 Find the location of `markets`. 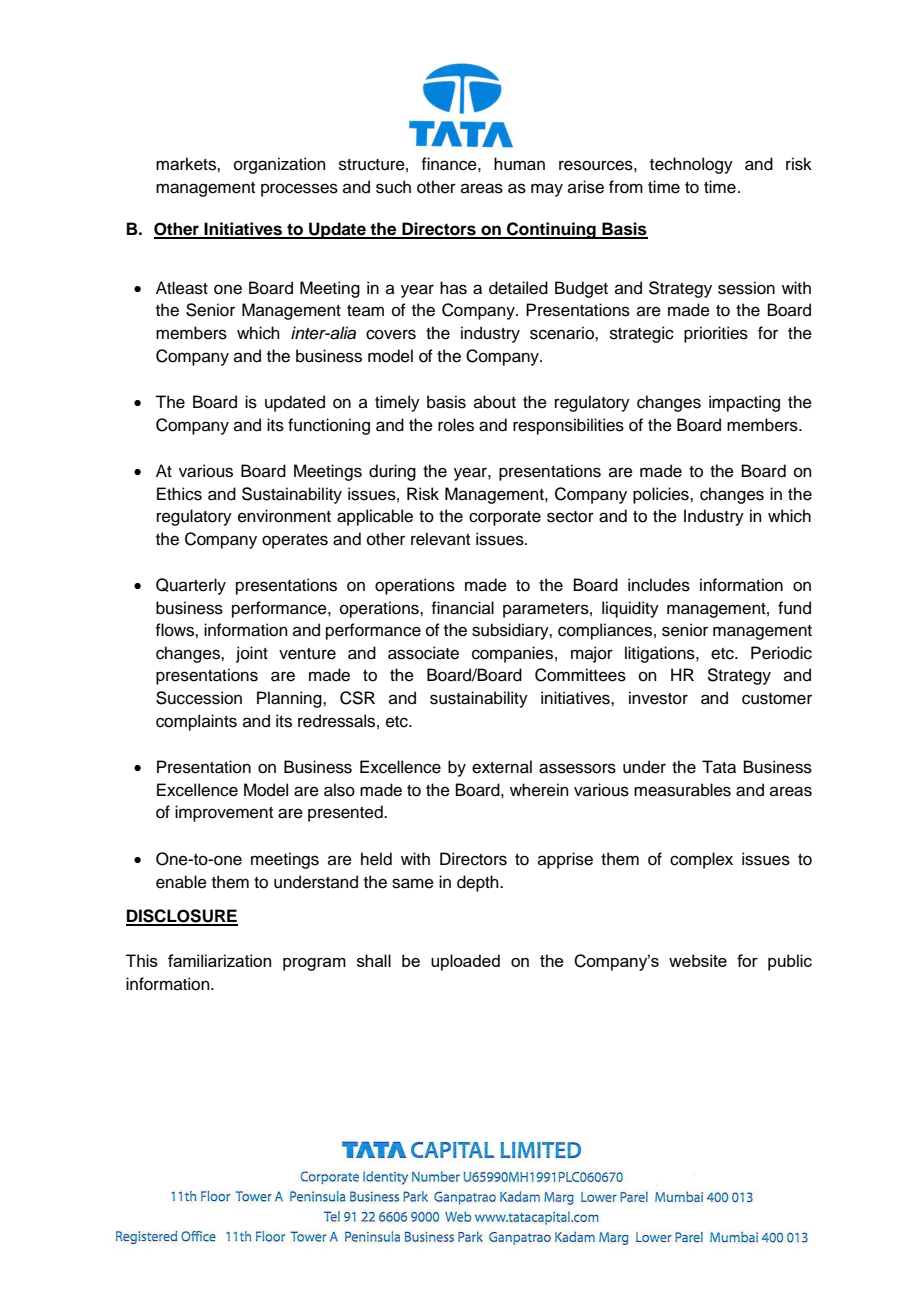

markets is located at coordinates (187, 164).
